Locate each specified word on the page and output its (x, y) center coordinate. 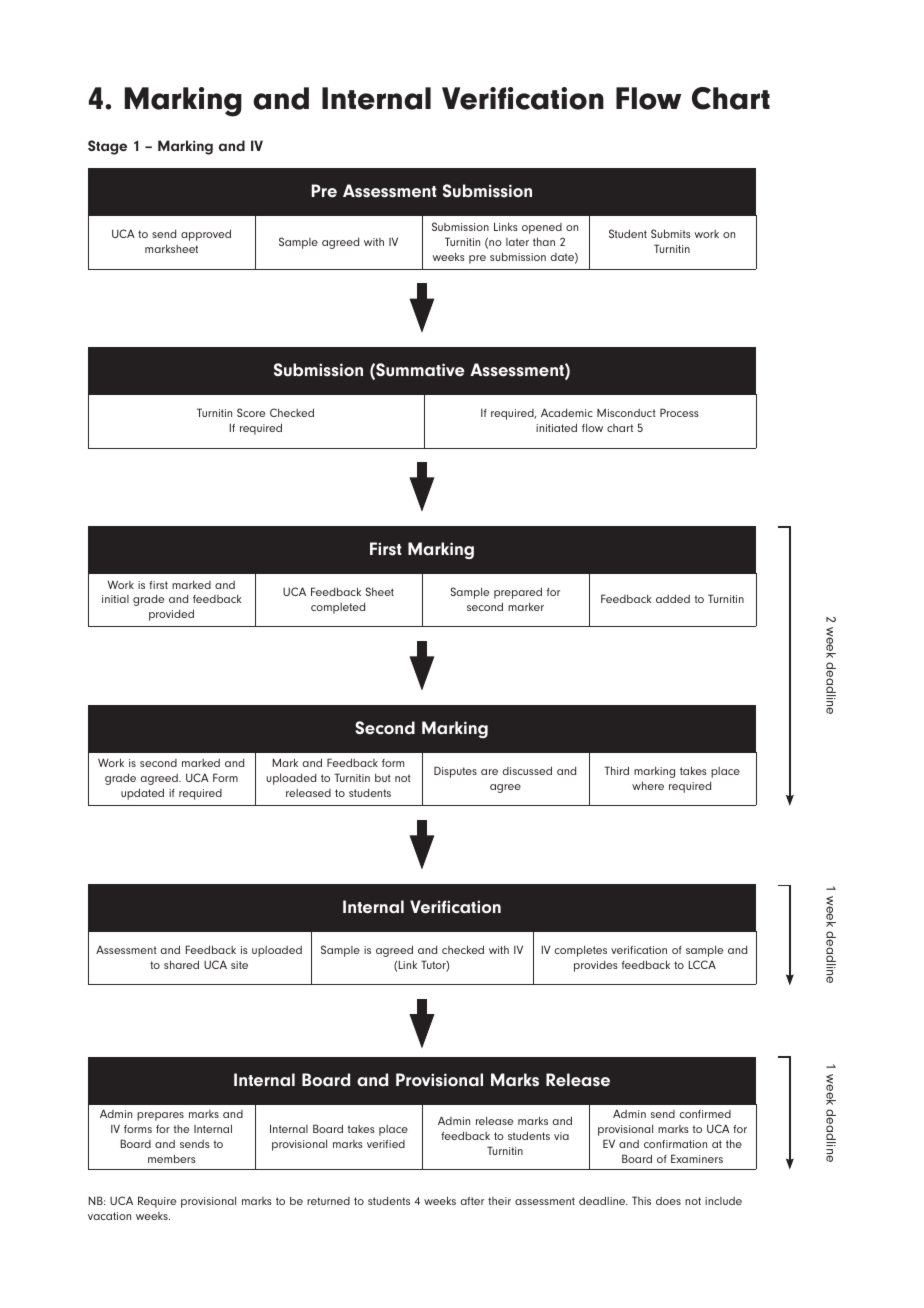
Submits (671, 233)
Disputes (455, 772)
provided (171, 615)
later (517, 242)
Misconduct (626, 413)
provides (596, 966)
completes (581, 951)
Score (251, 412)
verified (386, 1144)
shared (181, 964)
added (673, 598)
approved (206, 235)
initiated (556, 427)
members (172, 1158)
